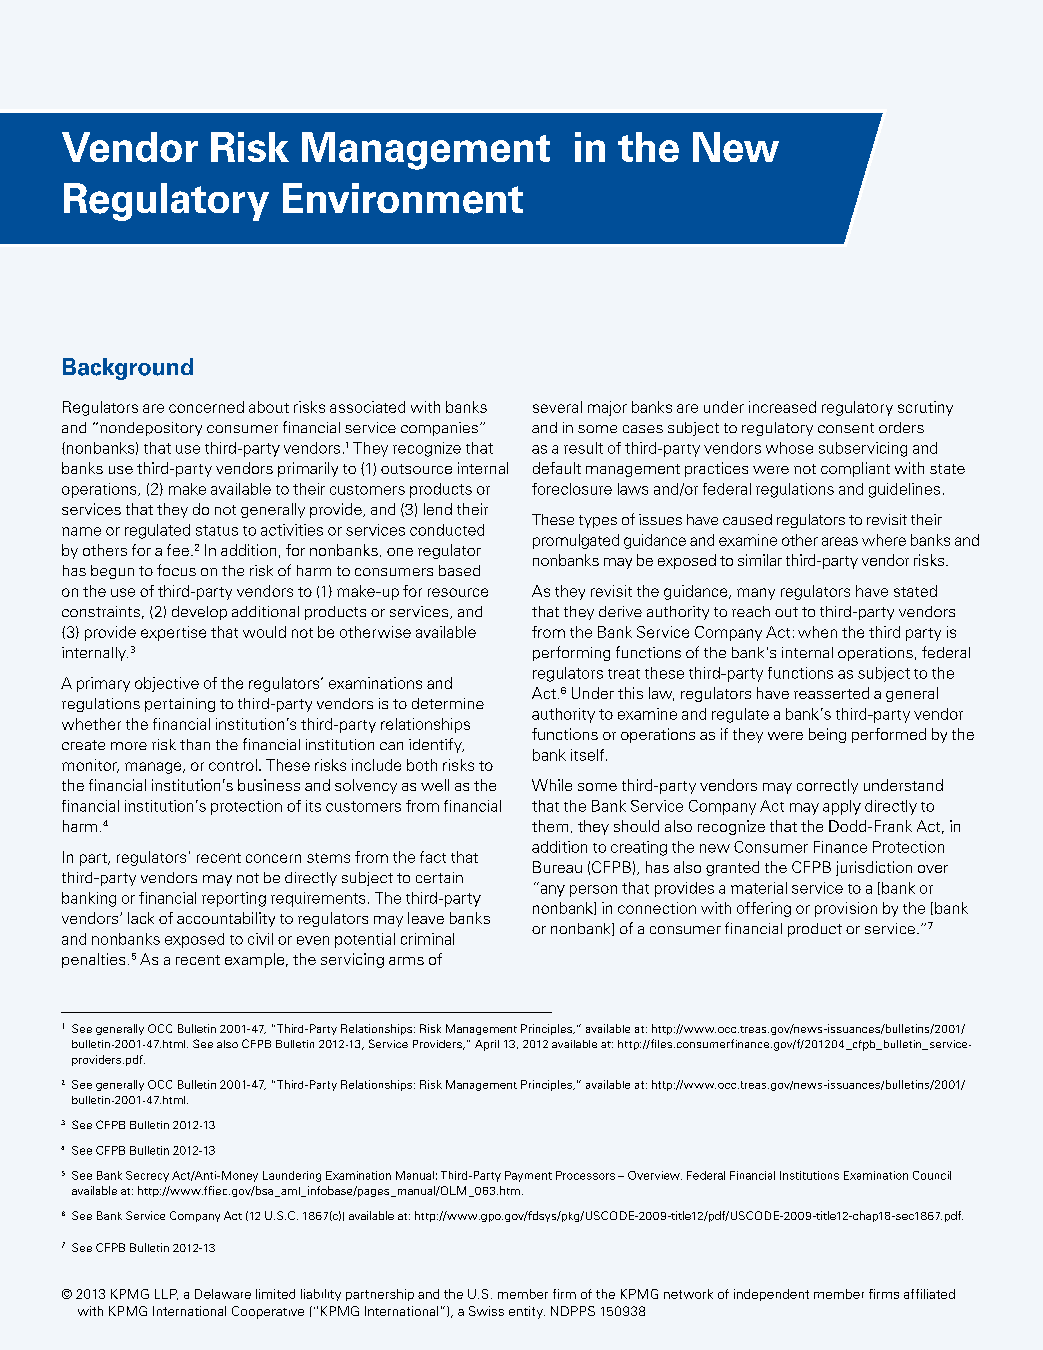  What do you see at coordinates (234, 899) in the page?
I see `reporting` at bounding box center [234, 899].
